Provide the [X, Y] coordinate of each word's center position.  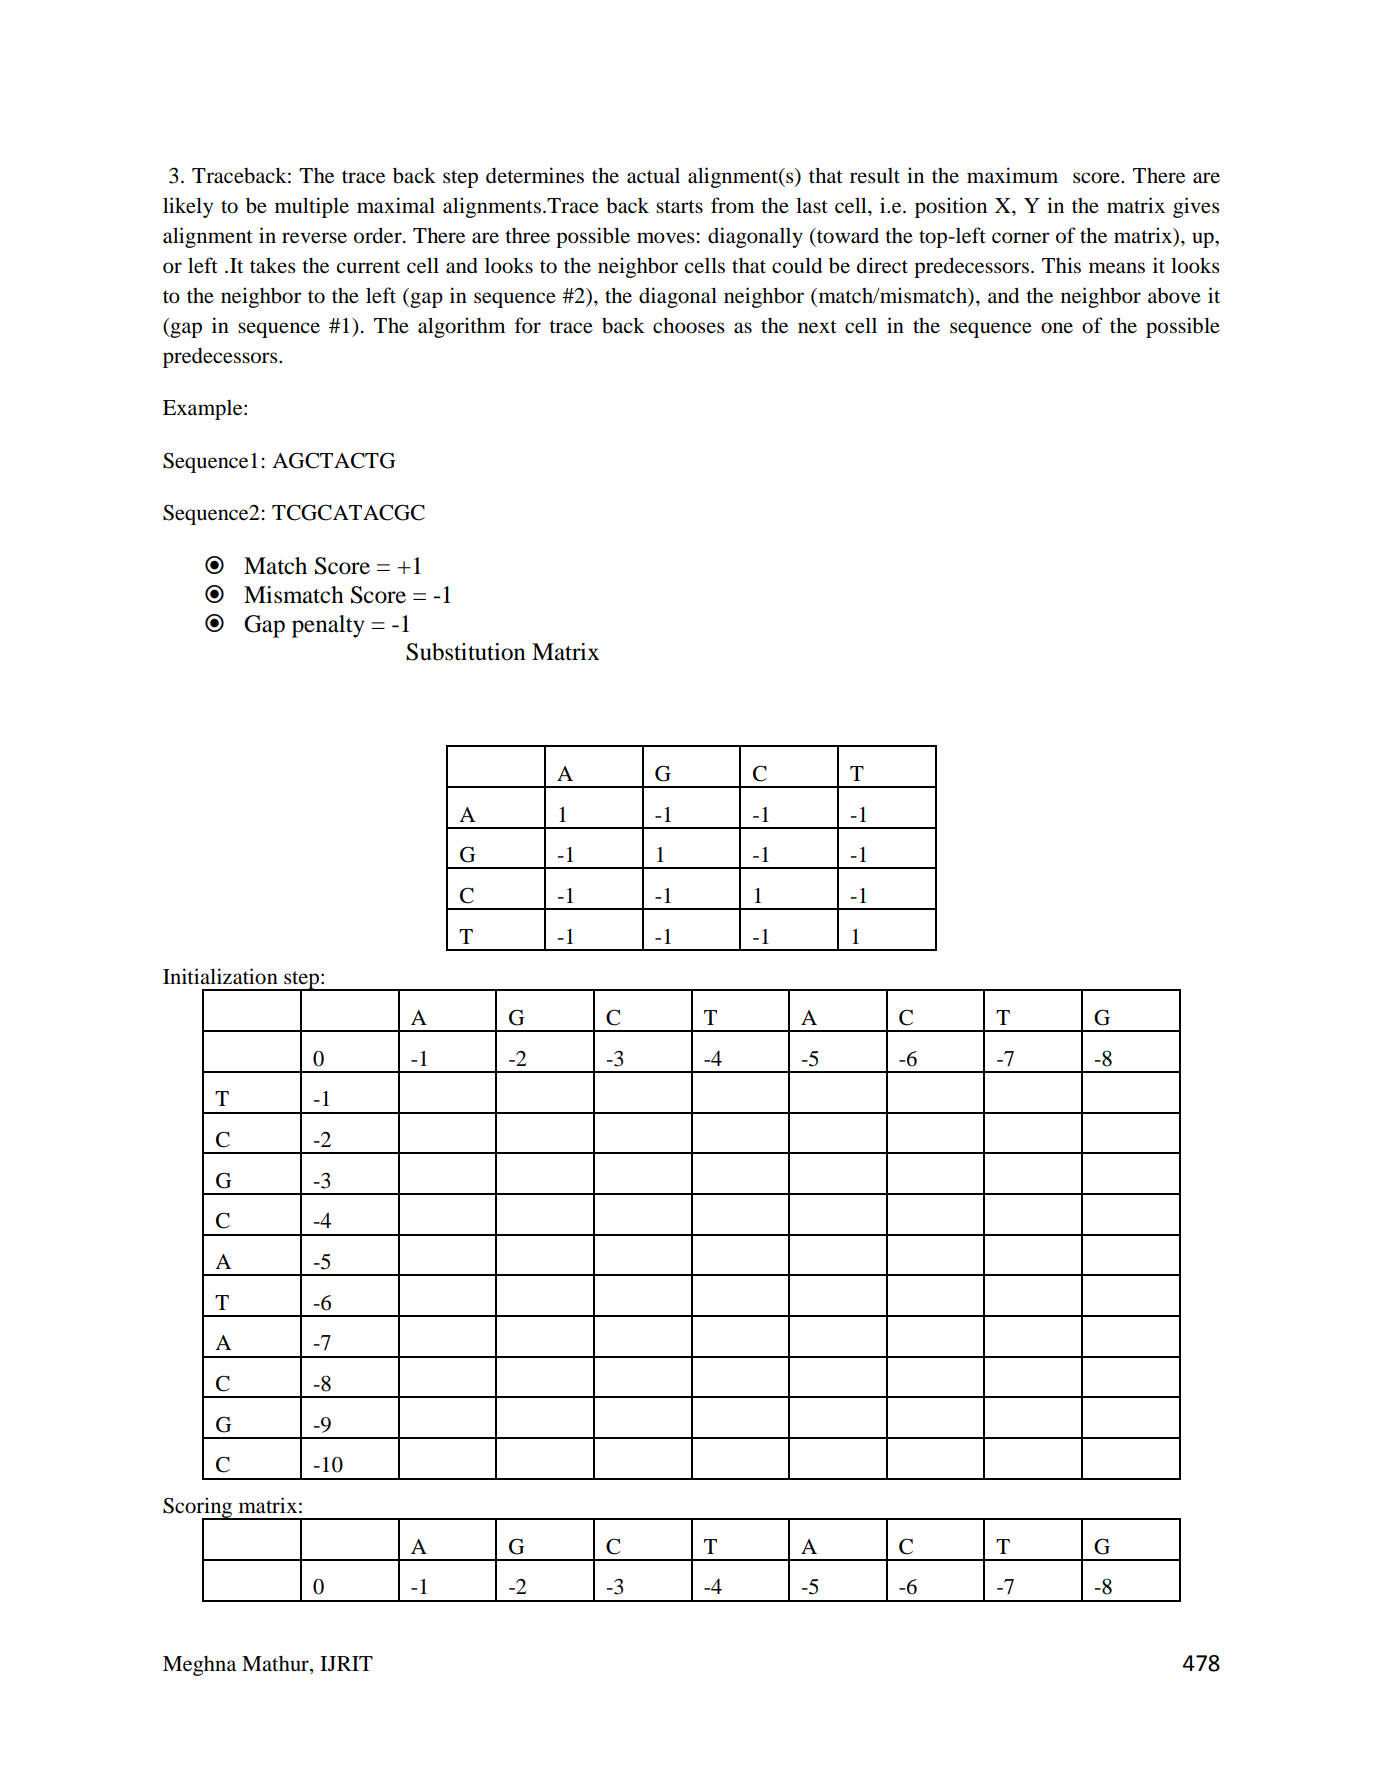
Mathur [276, 1665]
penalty [328, 626]
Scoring [199, 1508]
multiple [312, 207]
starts [679, 207]
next [817, 327]
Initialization [220, 976]
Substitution [466, 652]
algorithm [461, 327]
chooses [689, 325]
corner [1021, 238]
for [528, 325]
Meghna [199, 1666]
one [1057, 328]
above [1174, 295]
